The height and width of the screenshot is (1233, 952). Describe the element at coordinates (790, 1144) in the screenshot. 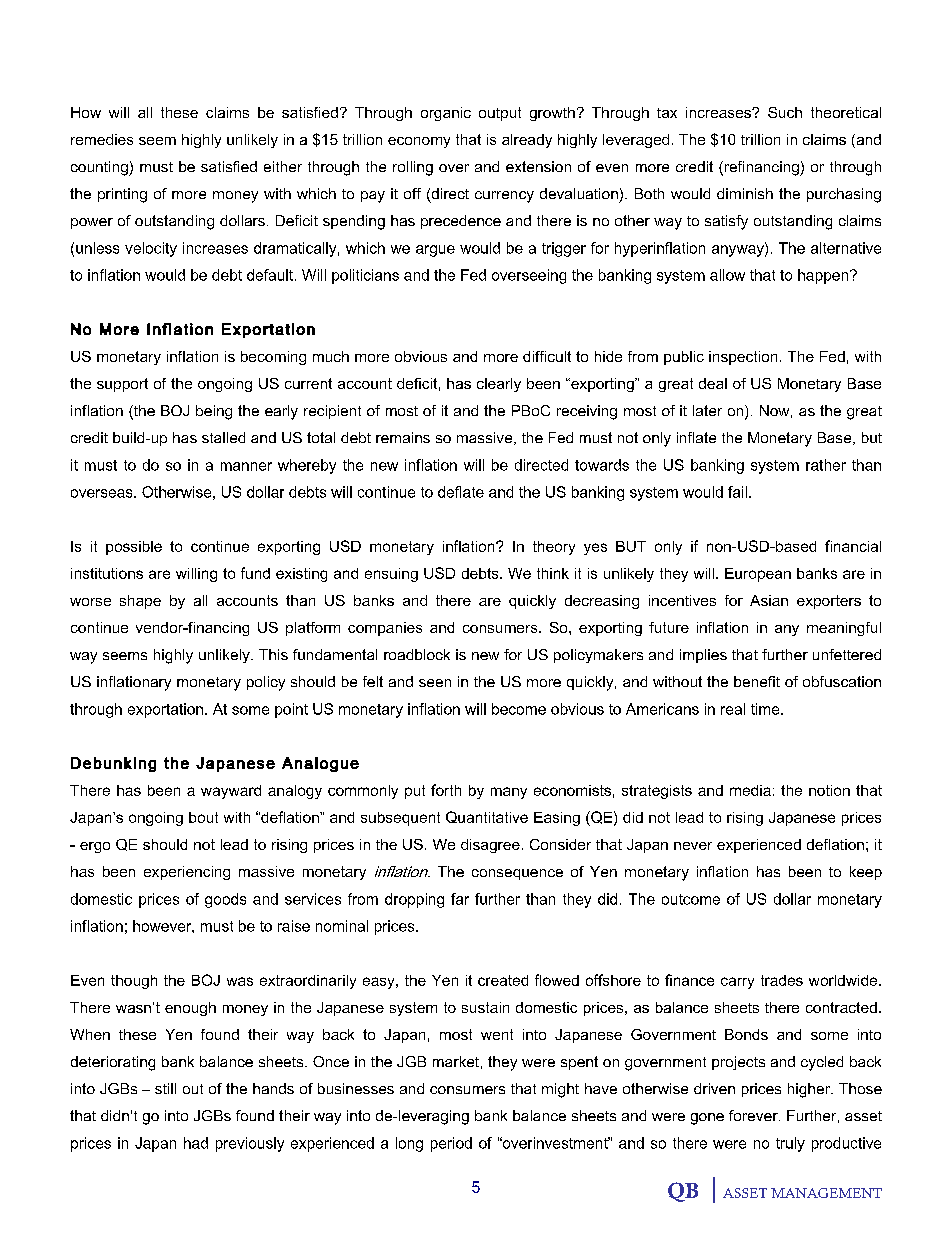

I see `truly` at that location.
